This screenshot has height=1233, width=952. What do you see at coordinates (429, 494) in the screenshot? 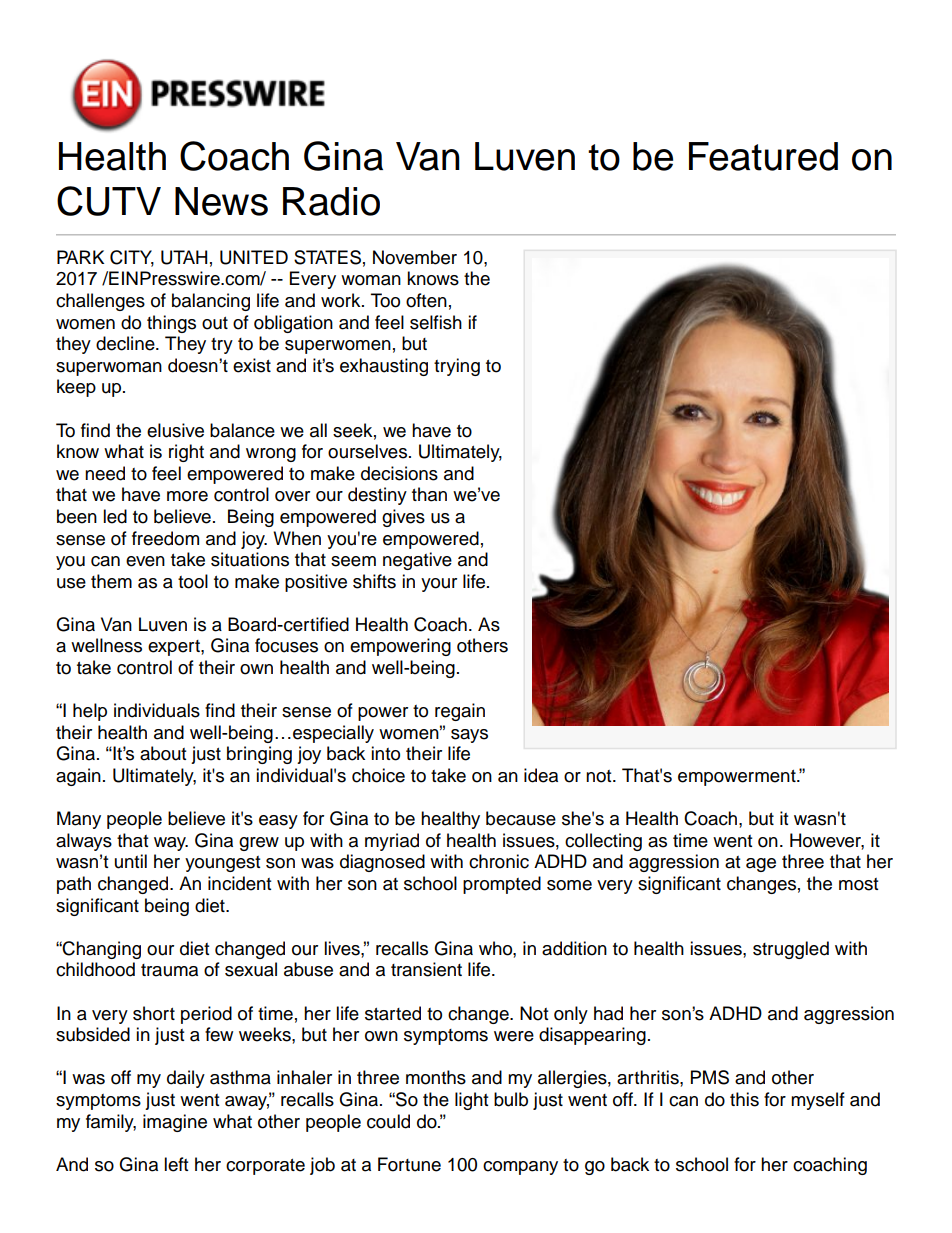
I see `than` at bounding box center [429, 494].
